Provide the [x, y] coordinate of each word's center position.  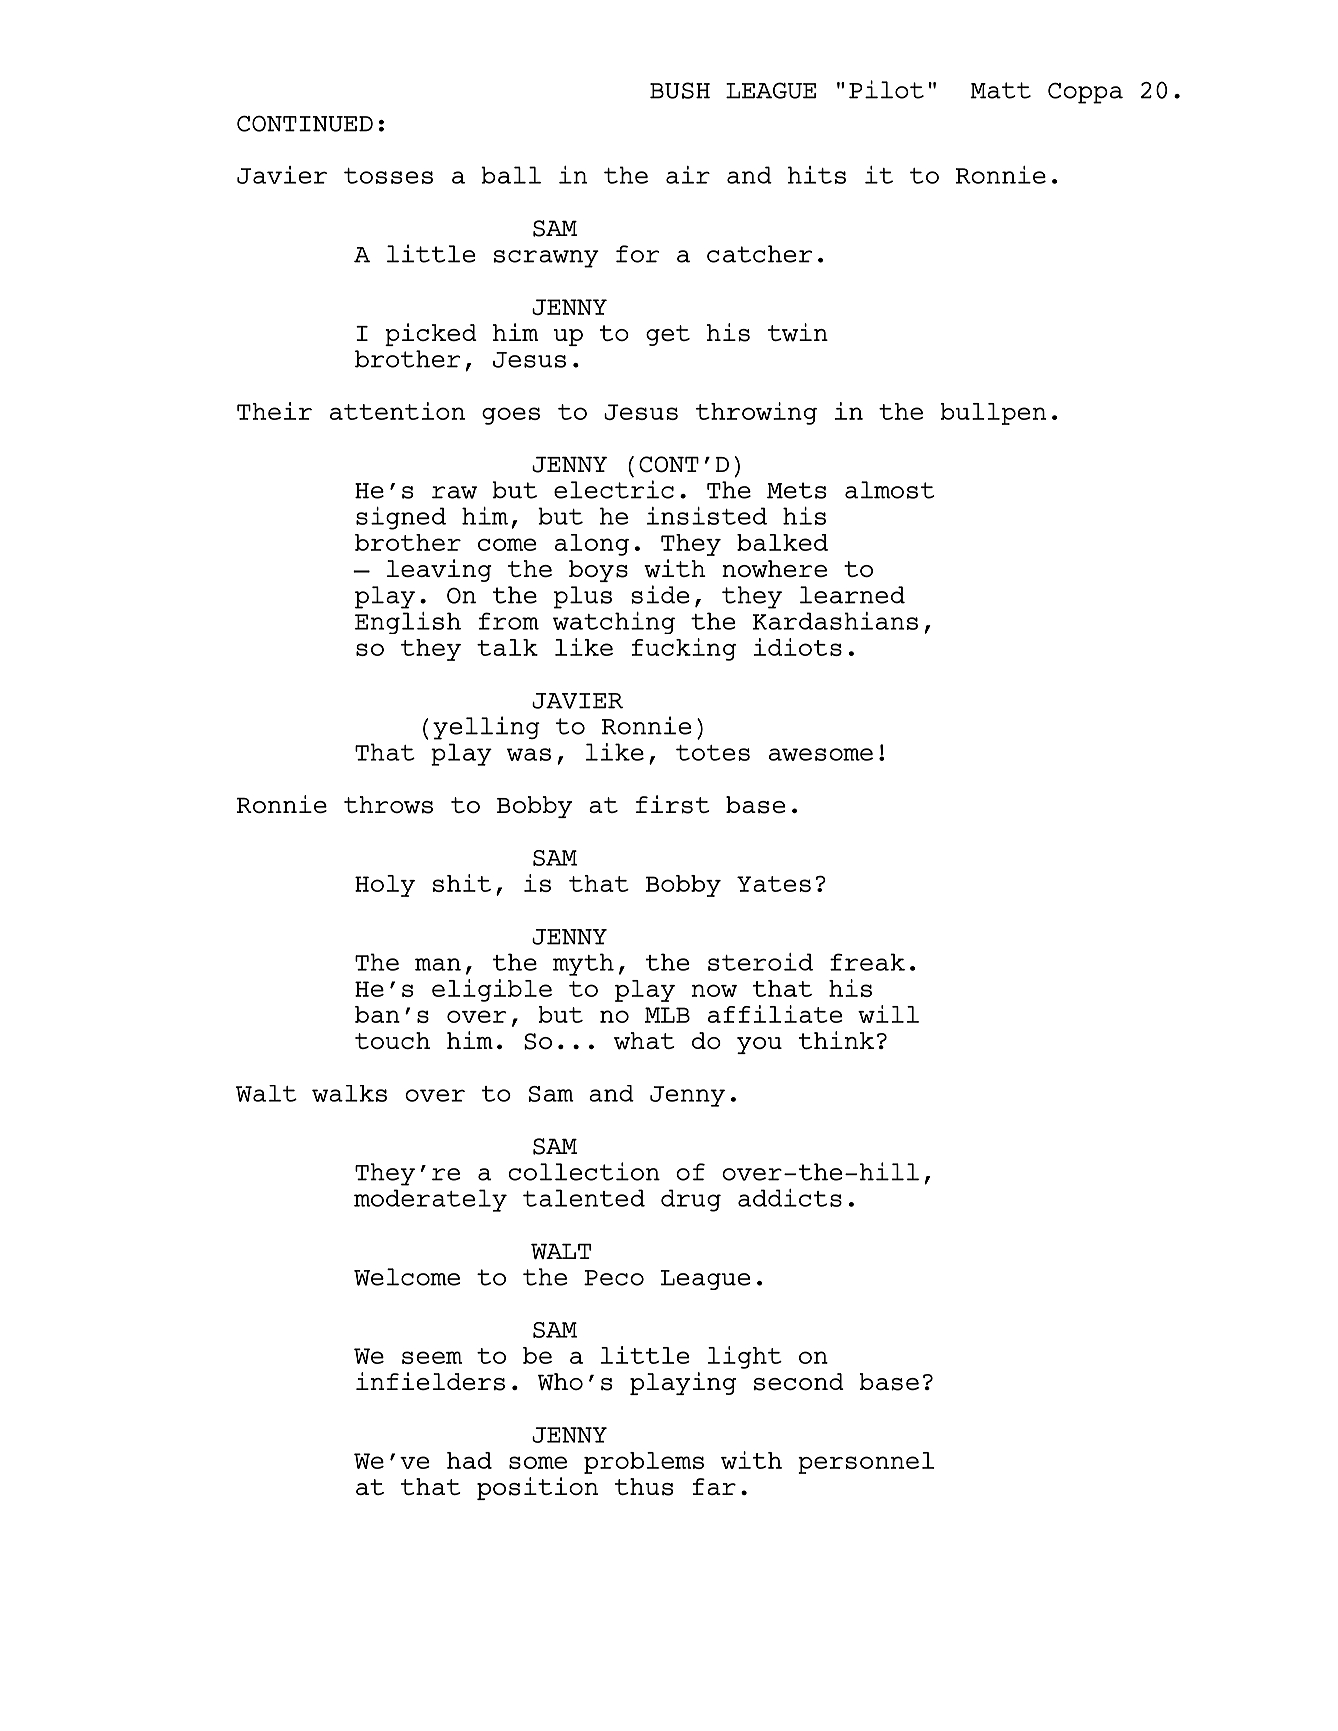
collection [584, 1171]
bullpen [993, 414]
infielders [430, 1381]
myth [583, 964]
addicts [790, 1198]
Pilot [886, 89]
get [668, 335]
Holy [385, 886]
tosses [388, 176]
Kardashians [835, 621]
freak [867, 962]
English [408, 623]
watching [614, 623]
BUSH [680, 90]
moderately [430, 1200]
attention [397, 411]
